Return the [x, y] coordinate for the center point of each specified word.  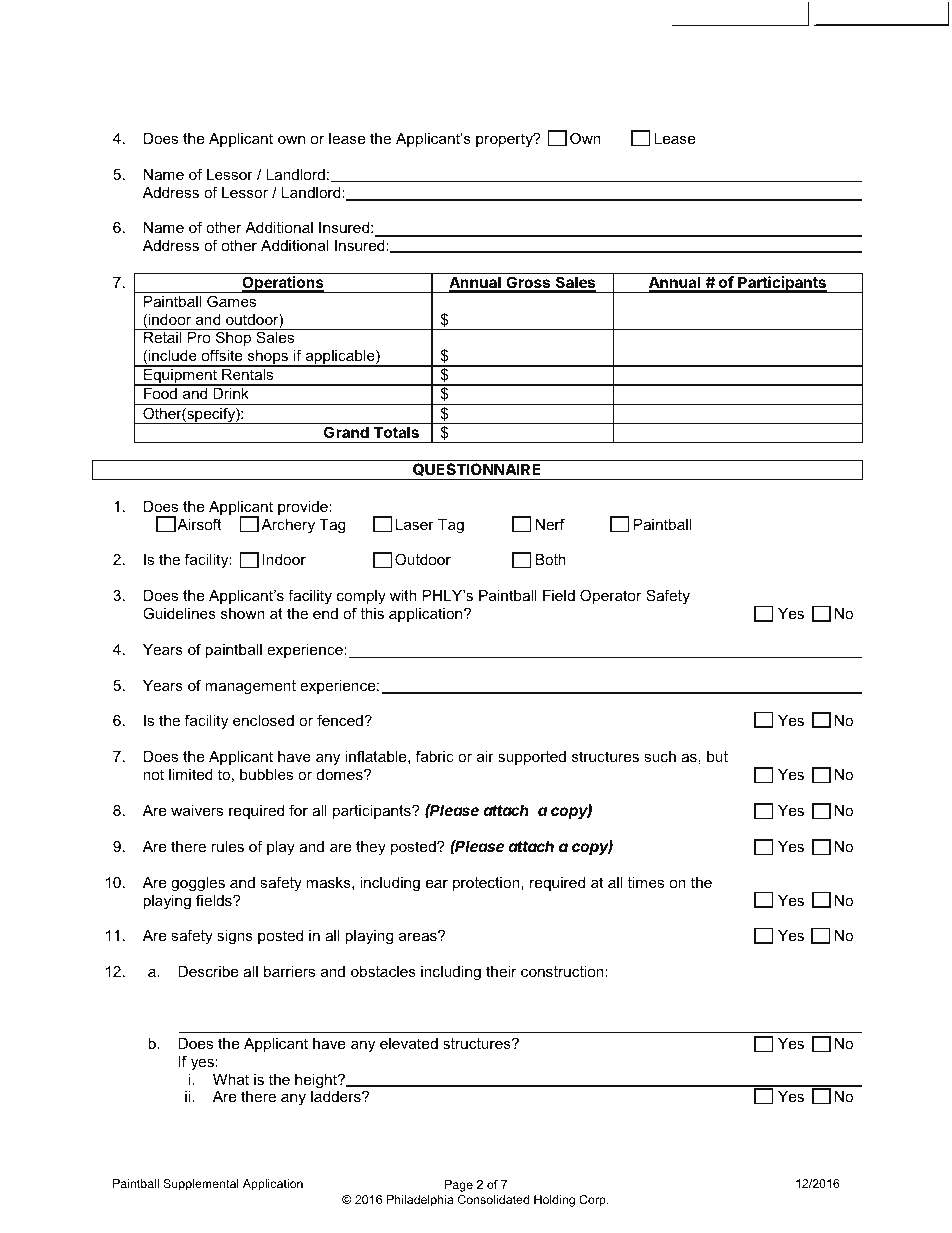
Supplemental [201, 1185]
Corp [593, 1201]
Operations [283, 284]
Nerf [550, 524]
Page [459, 1186]
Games [231, 301]
